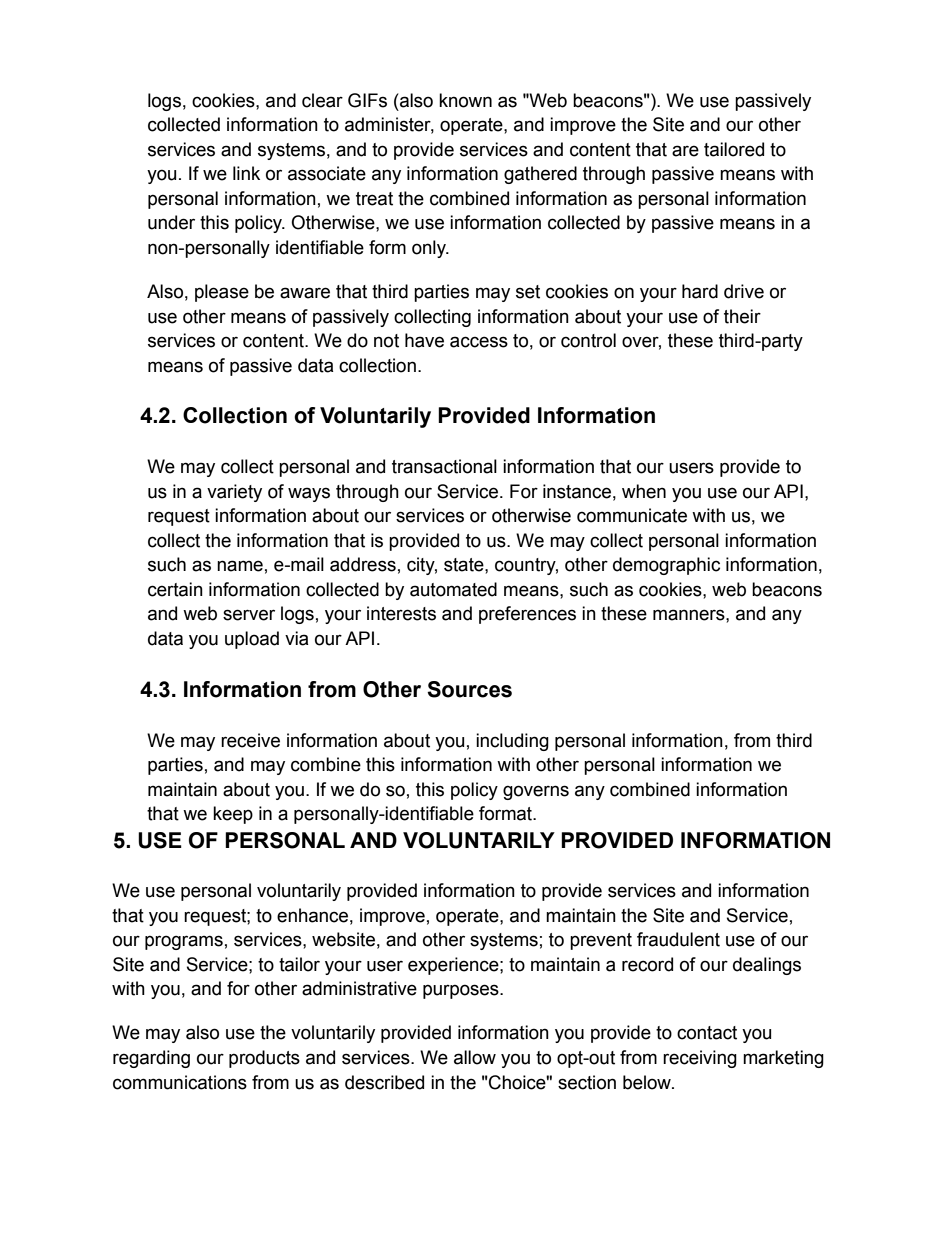 This document has width=952, height=1233. What do you see at coordinates (465, 100) in the document?
I see `known` at bounding box center [465, 100].
